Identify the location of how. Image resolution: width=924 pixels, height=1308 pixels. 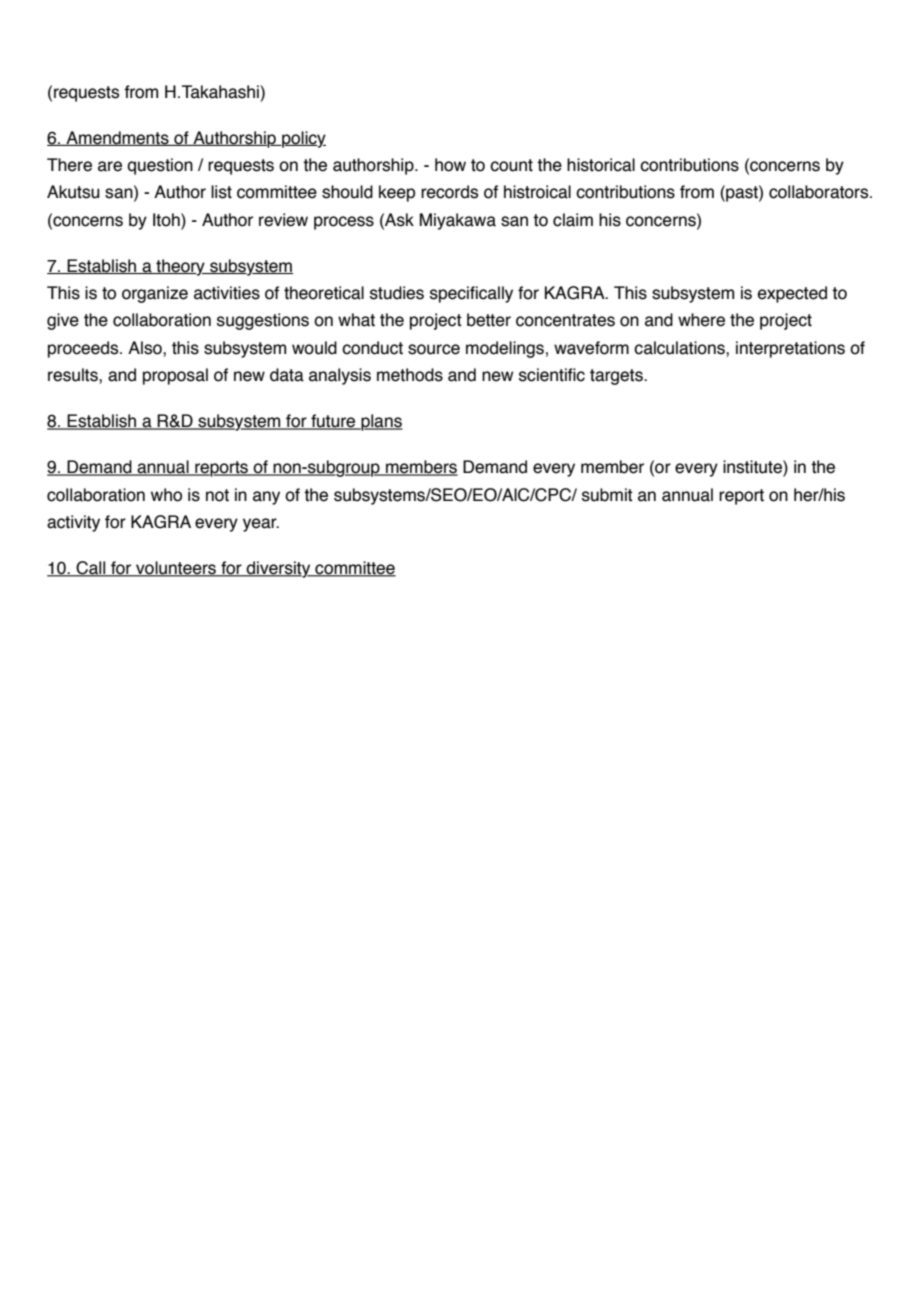
(450, 165).
